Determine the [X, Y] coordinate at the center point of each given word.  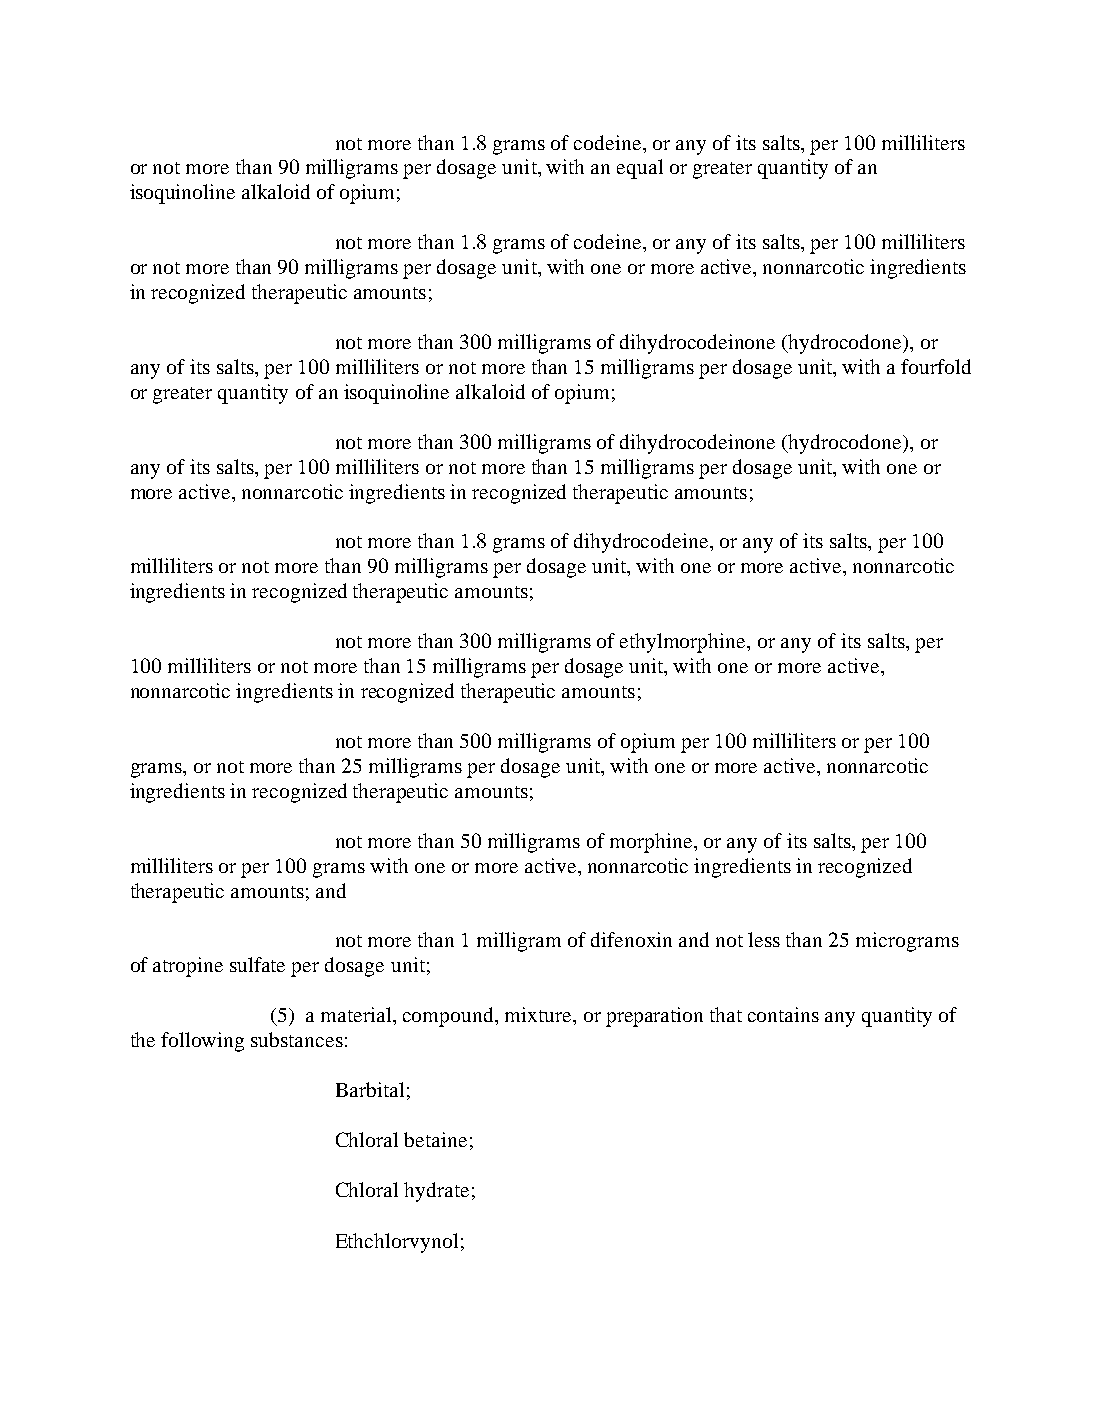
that [726, 1014]
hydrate [436, 1192]
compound [449, 1017]
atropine [188, 967]
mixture [539, 1014]
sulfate [257, 964]
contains [783, 1014]
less [764, 939]
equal [640, 169]
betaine [435, 1139]
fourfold [936, 366]
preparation [654, 1017]
